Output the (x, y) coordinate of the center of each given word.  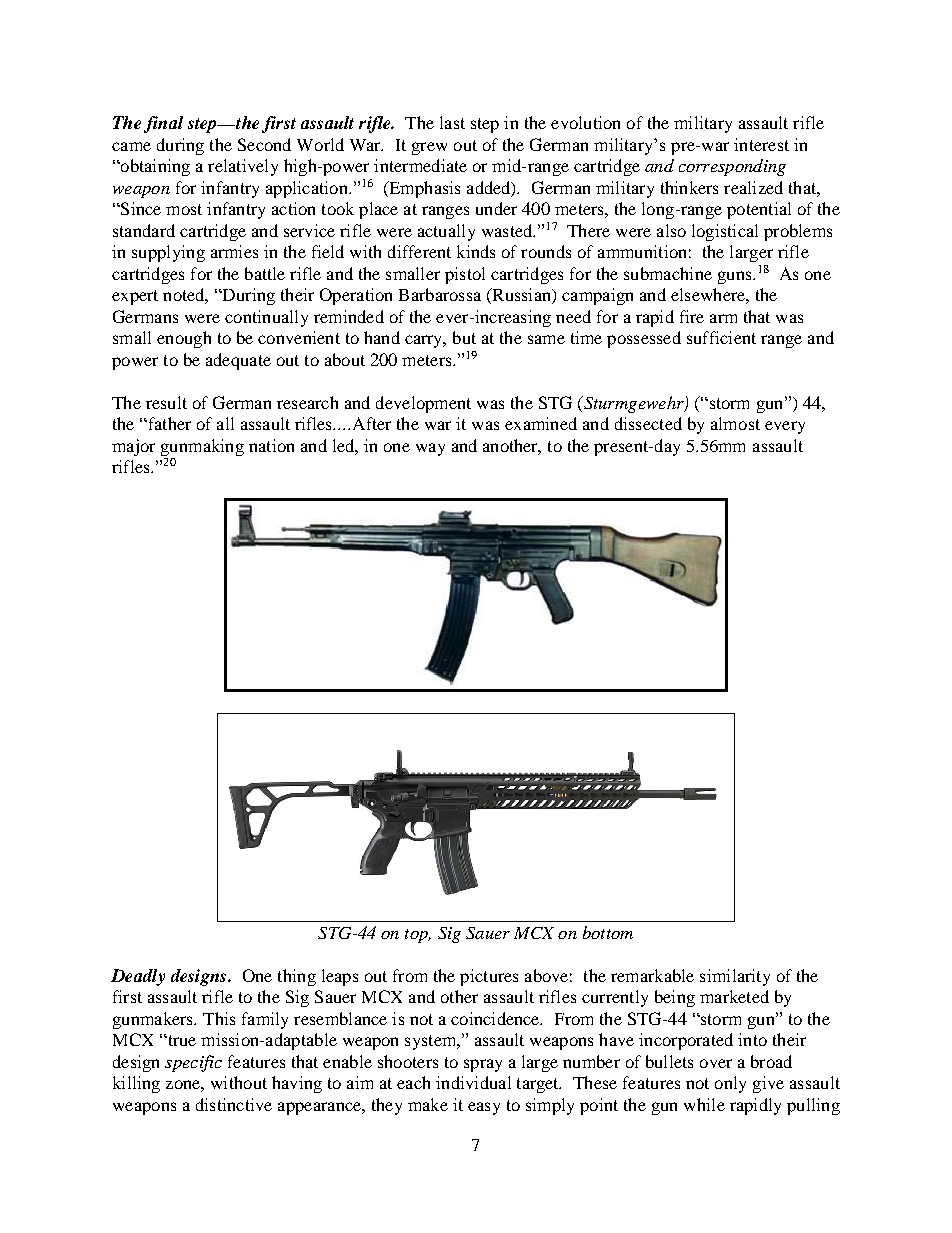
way (430, 449)
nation (271, 445)
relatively (243, 167)
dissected (648, 423)
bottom (608, 932)
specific (193, 1063)
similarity (735, 977)
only (730, 1084)
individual (473, 1082)
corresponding (732, 167)
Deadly (138, 977)
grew (429, 148)
